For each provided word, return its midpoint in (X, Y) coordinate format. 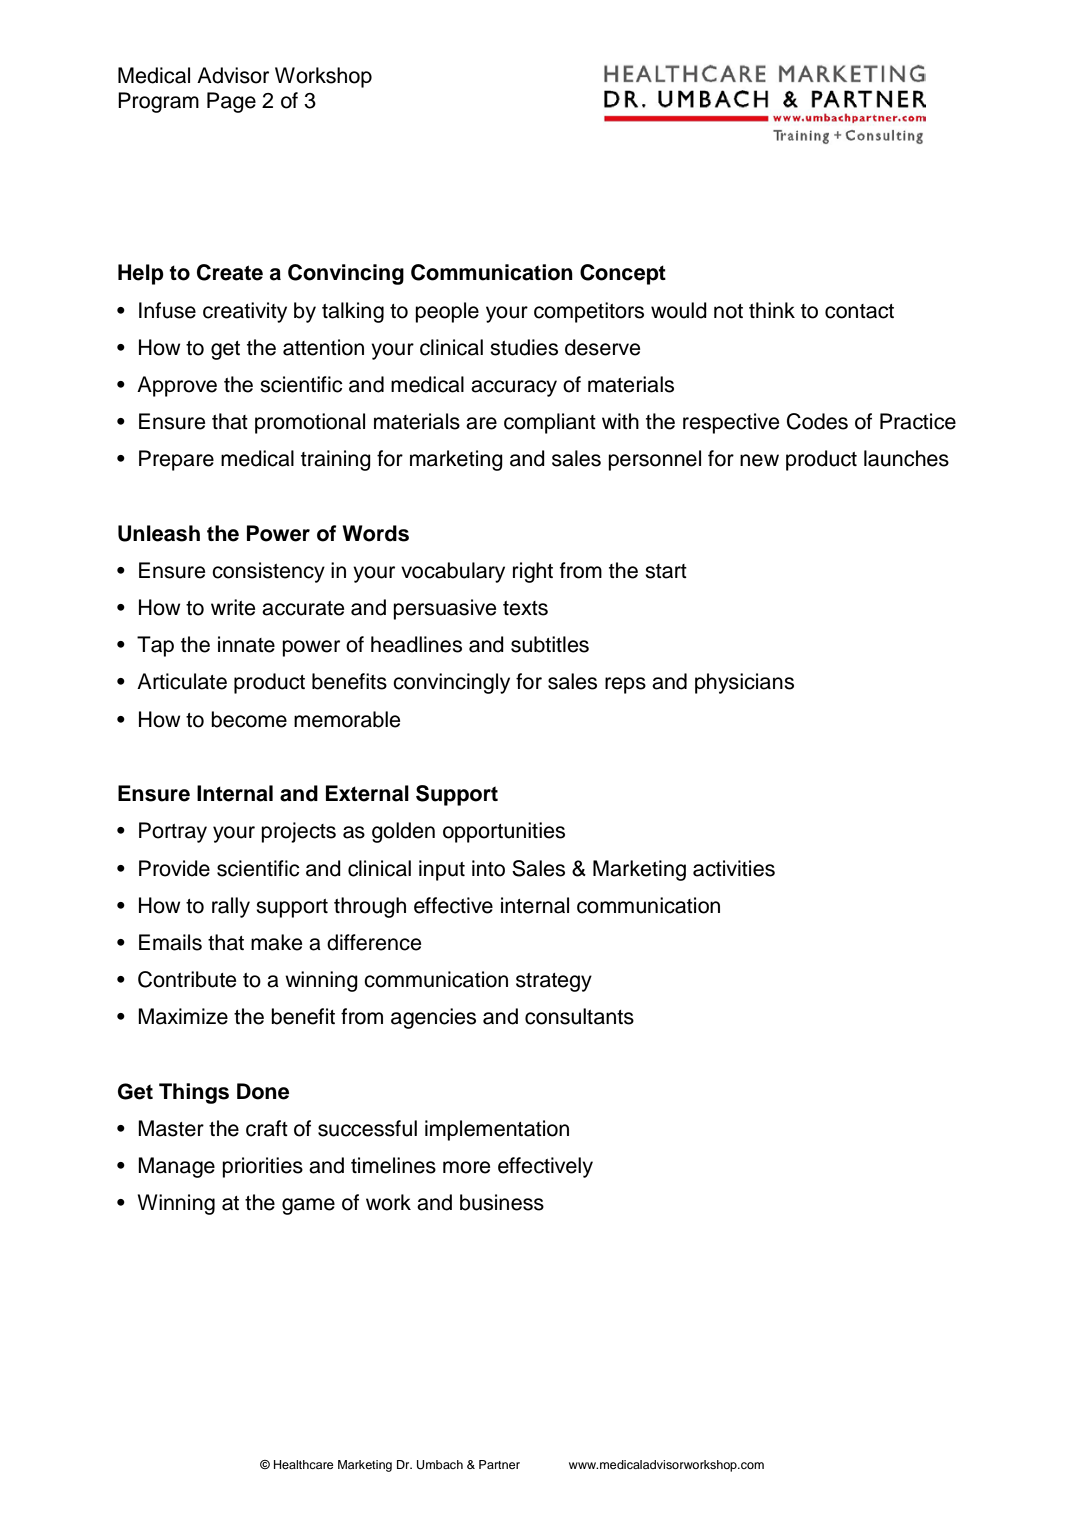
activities (734, 868)
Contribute (187, 979)
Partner (499, 1464)
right (533, 572)
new (759, 460)
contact (859, 311)
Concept (623, 274)
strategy (554, 982)
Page (231, 102)
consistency (268, 572)
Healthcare (304, 1464)
